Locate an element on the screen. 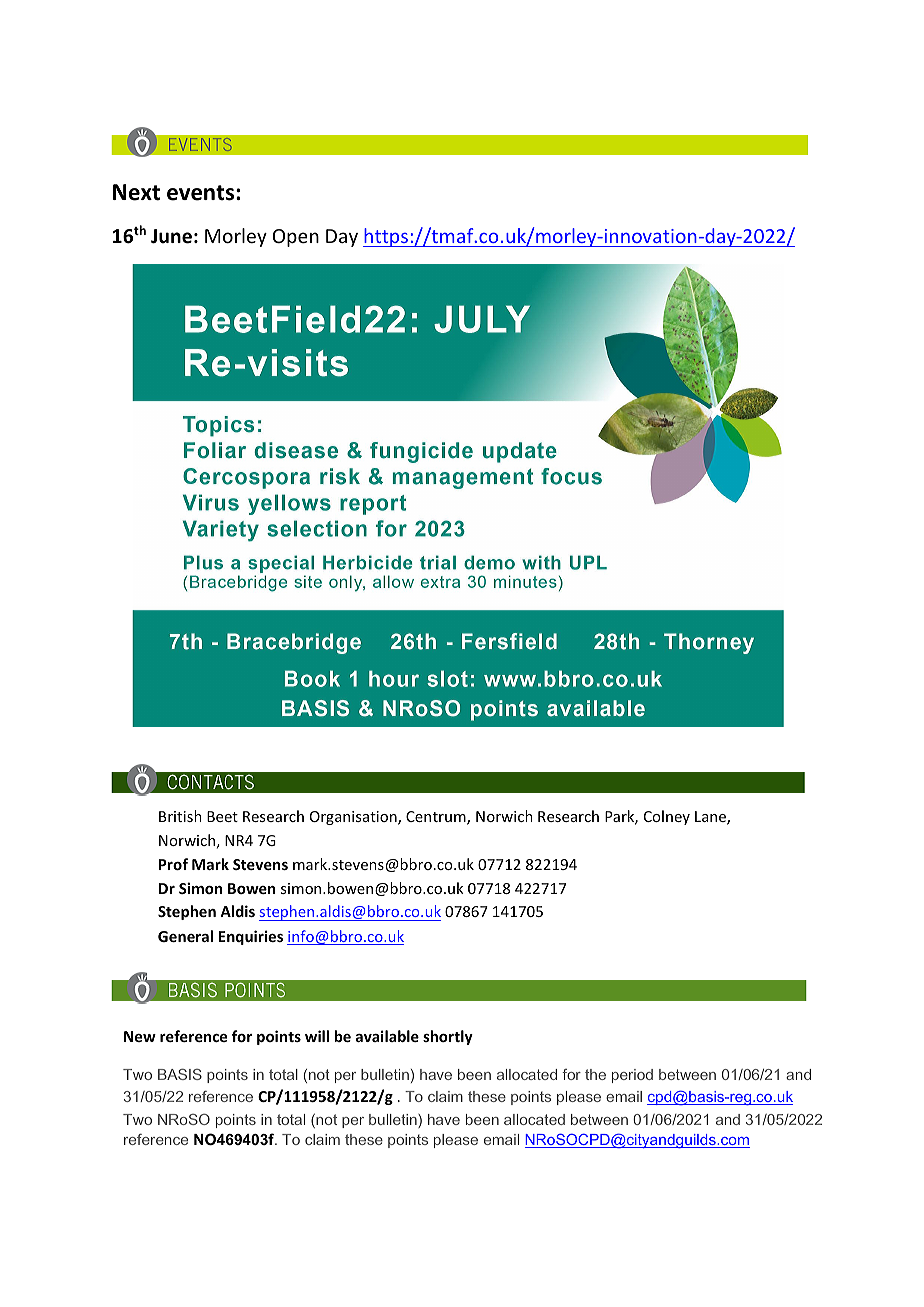 The width and height of the screenshot is (924, 1307). available is located at coordinates (387, 1036).
